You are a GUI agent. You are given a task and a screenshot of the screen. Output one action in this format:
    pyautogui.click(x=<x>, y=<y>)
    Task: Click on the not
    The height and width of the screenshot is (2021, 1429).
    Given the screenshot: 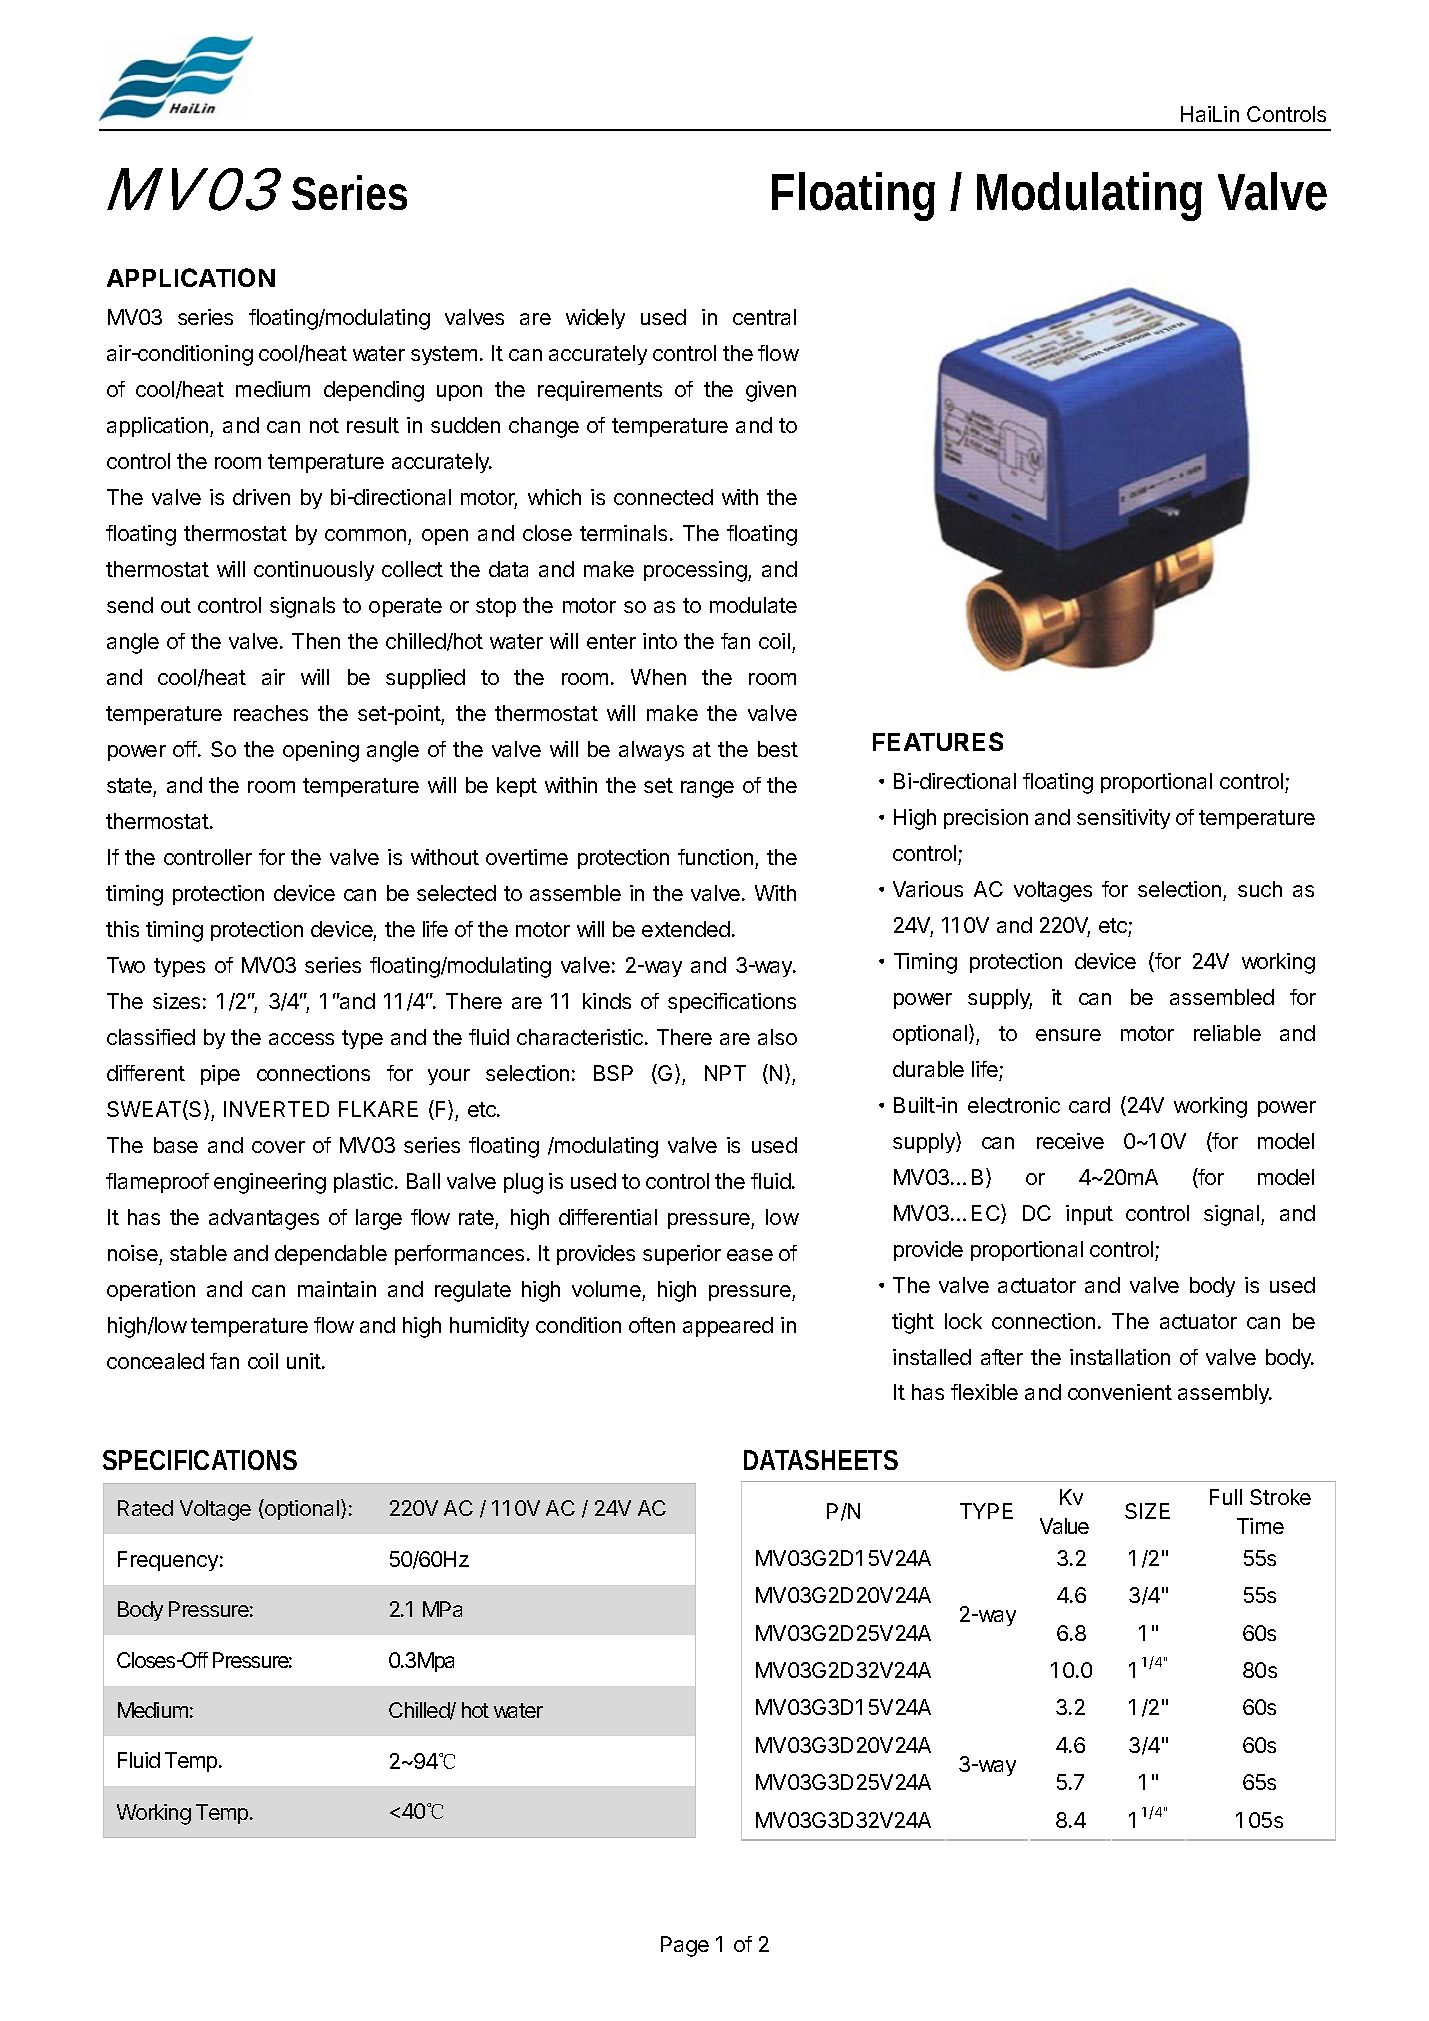 What is the action you would take?
    pyautogui.click(x=324, y=425)
